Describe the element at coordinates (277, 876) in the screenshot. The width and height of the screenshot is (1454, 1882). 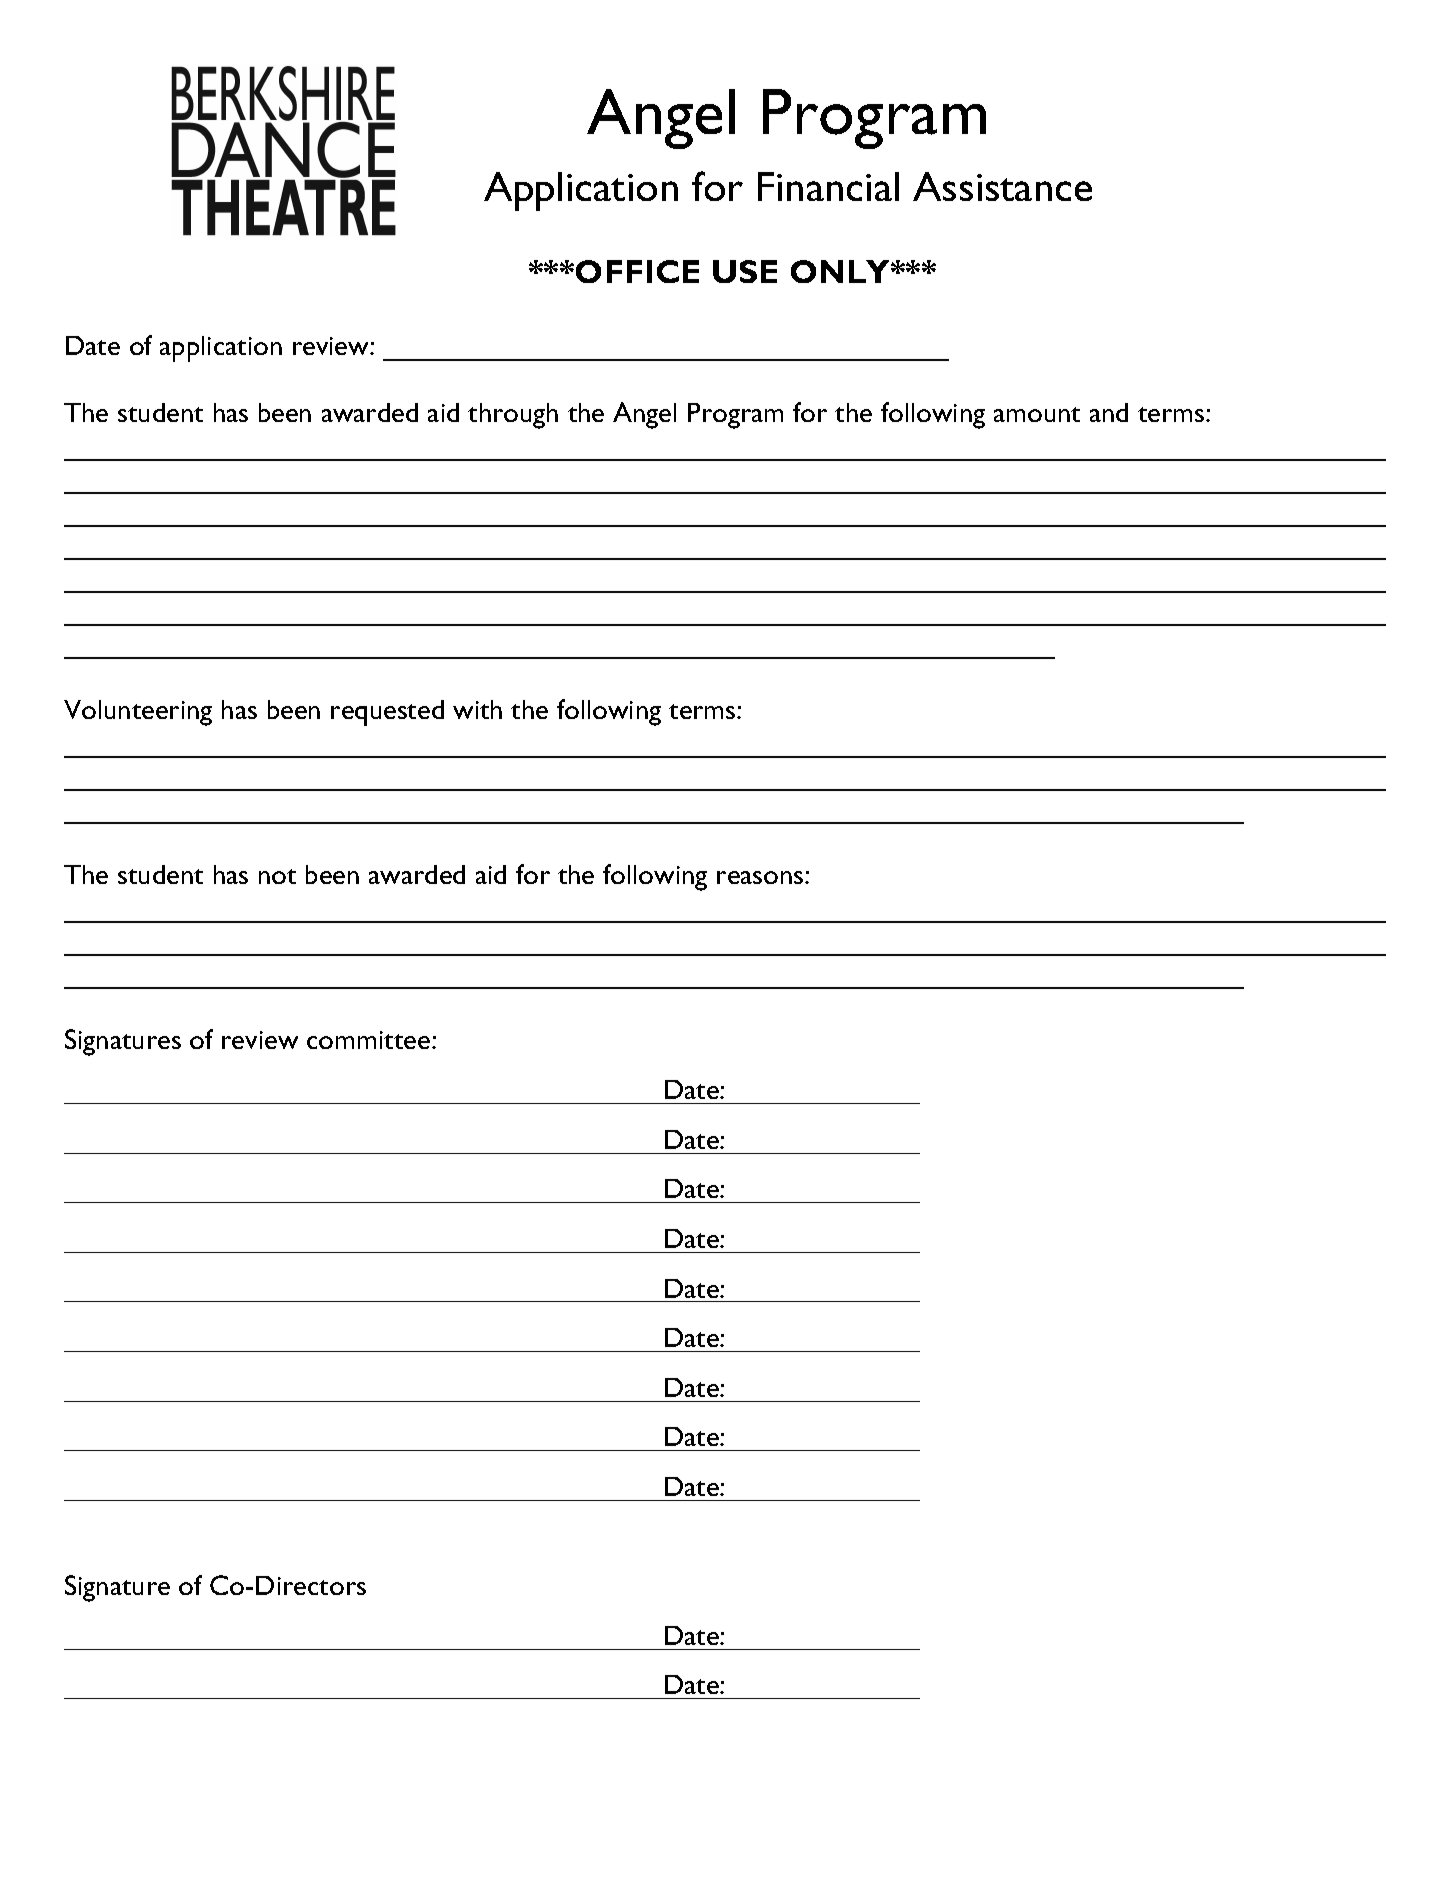
I see `not` at that location.
